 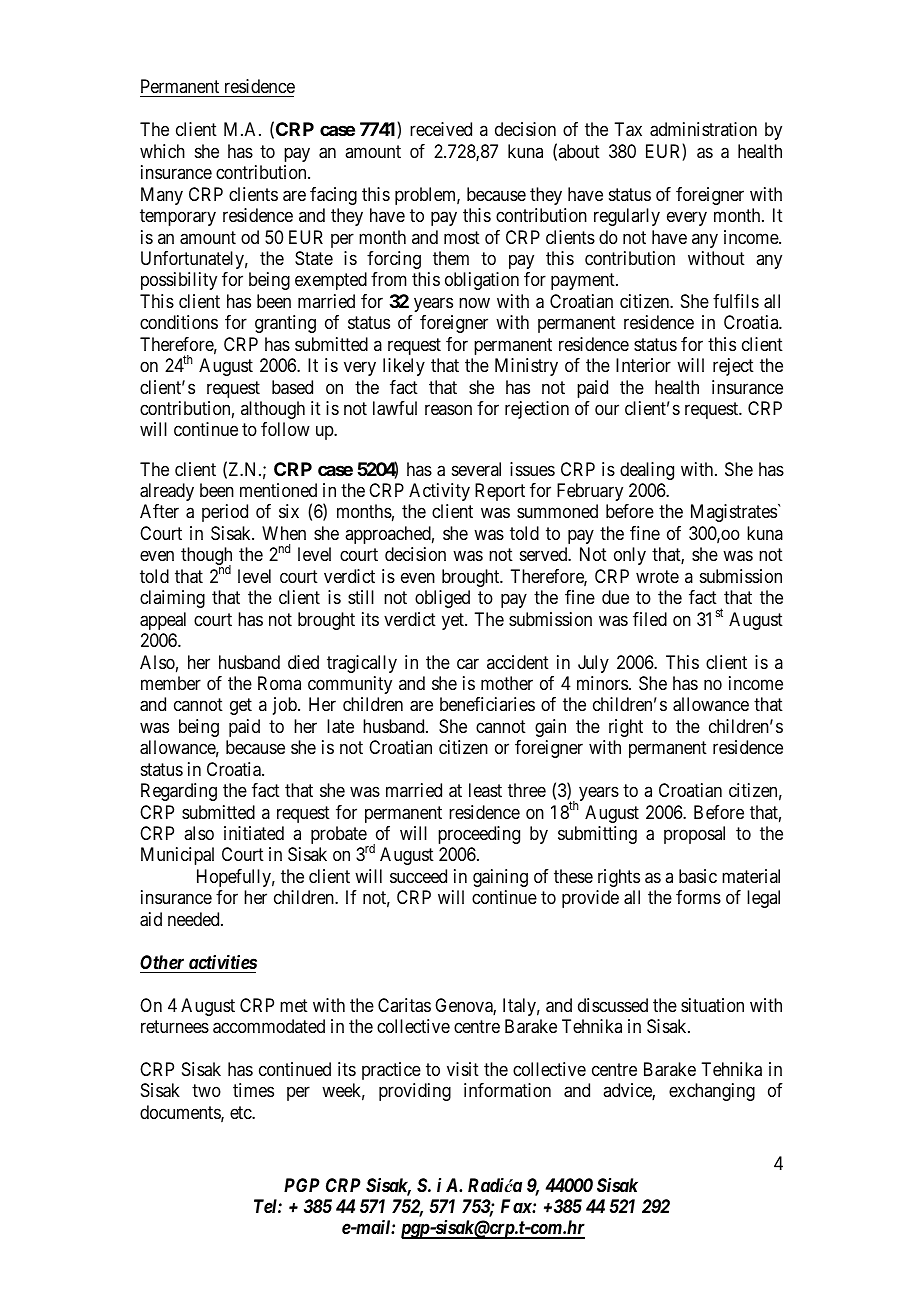 I want to click on Regarding, so click(x=179, y=792).
